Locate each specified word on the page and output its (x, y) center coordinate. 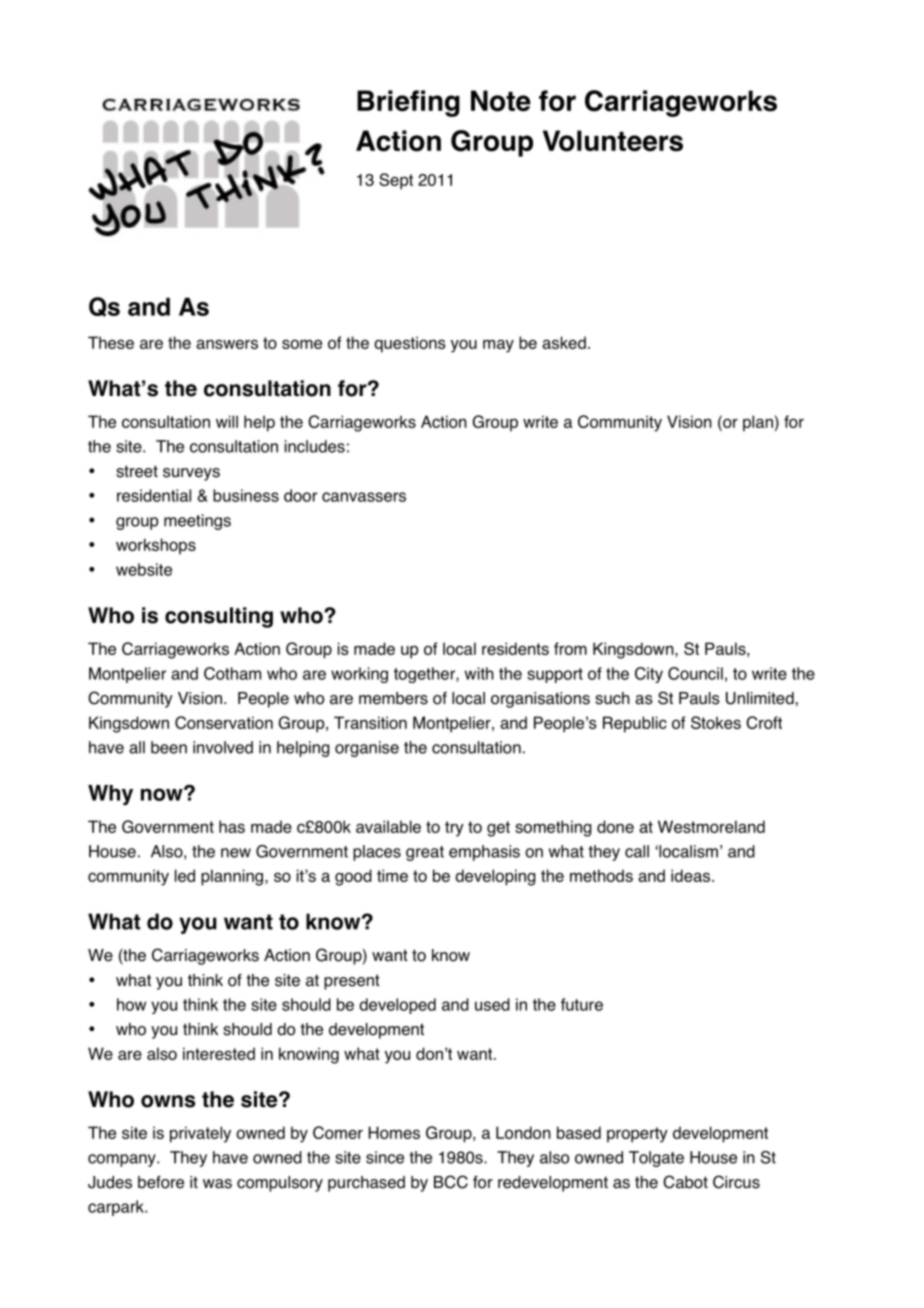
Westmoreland (711, 826)
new (236, 853)
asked (564, 342)
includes (315, 446)
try (454, 829)
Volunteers (613, 141)
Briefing (408, 103)
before (161, 1182)
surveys (191, 474)
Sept (396, 181)
